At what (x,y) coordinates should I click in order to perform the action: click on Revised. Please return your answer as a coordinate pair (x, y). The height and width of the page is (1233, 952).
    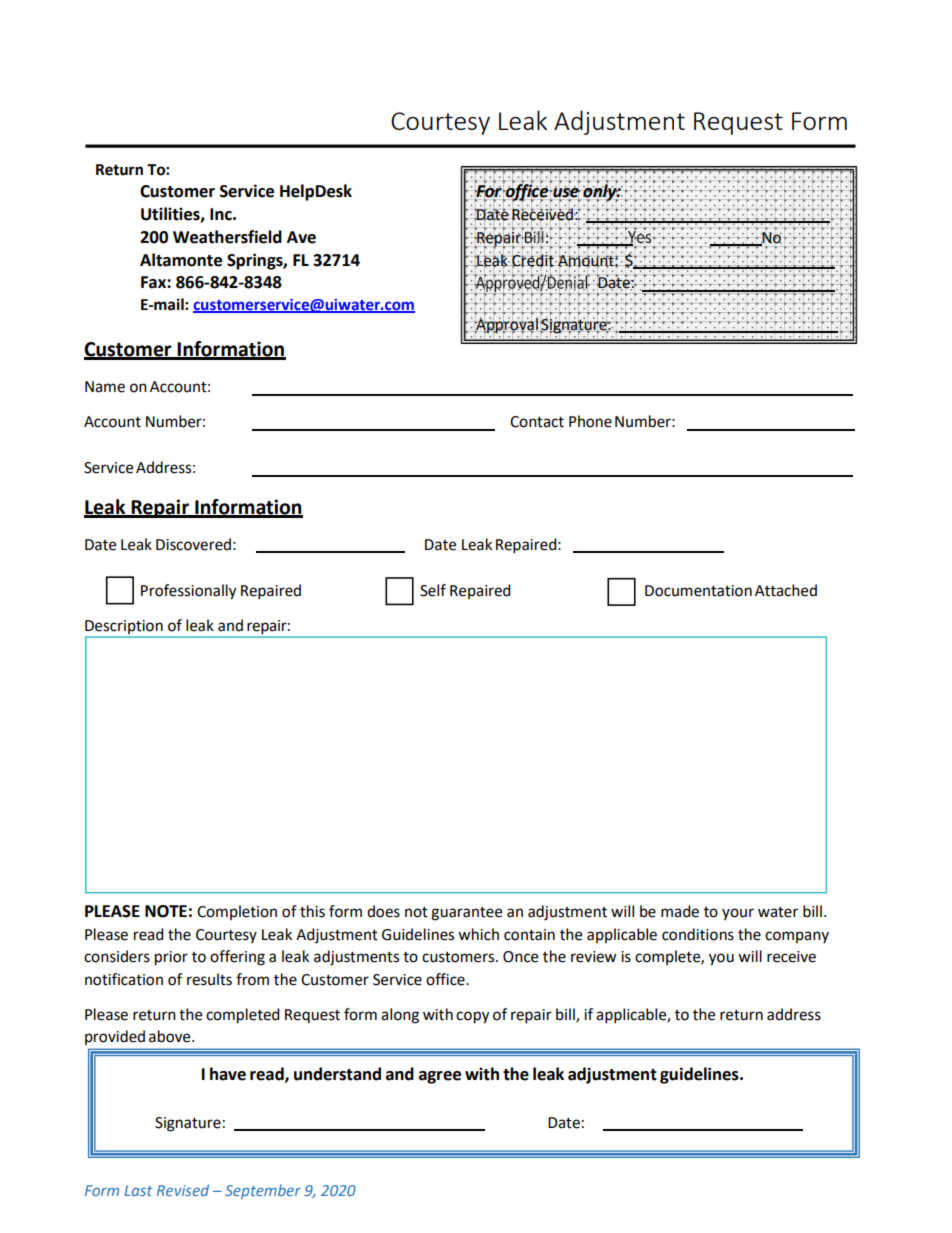
    Looking at the image, I should click on (183, 1190).
